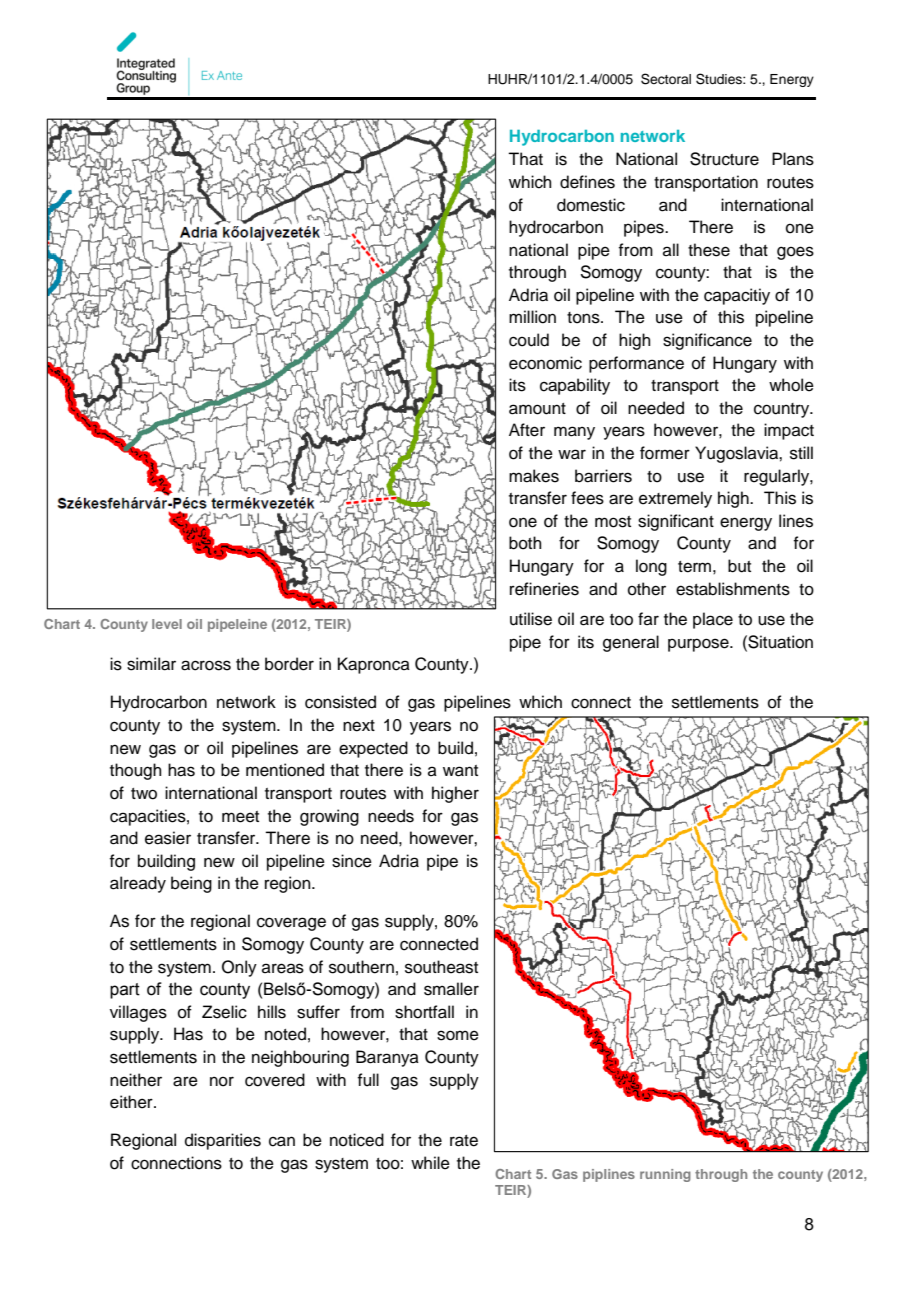 The width and height of the screenshot is (924, 1308). What do you see at coordinates (724, 159) in the screenshot?
I see `Structure` at bounding box center [724, 159].
